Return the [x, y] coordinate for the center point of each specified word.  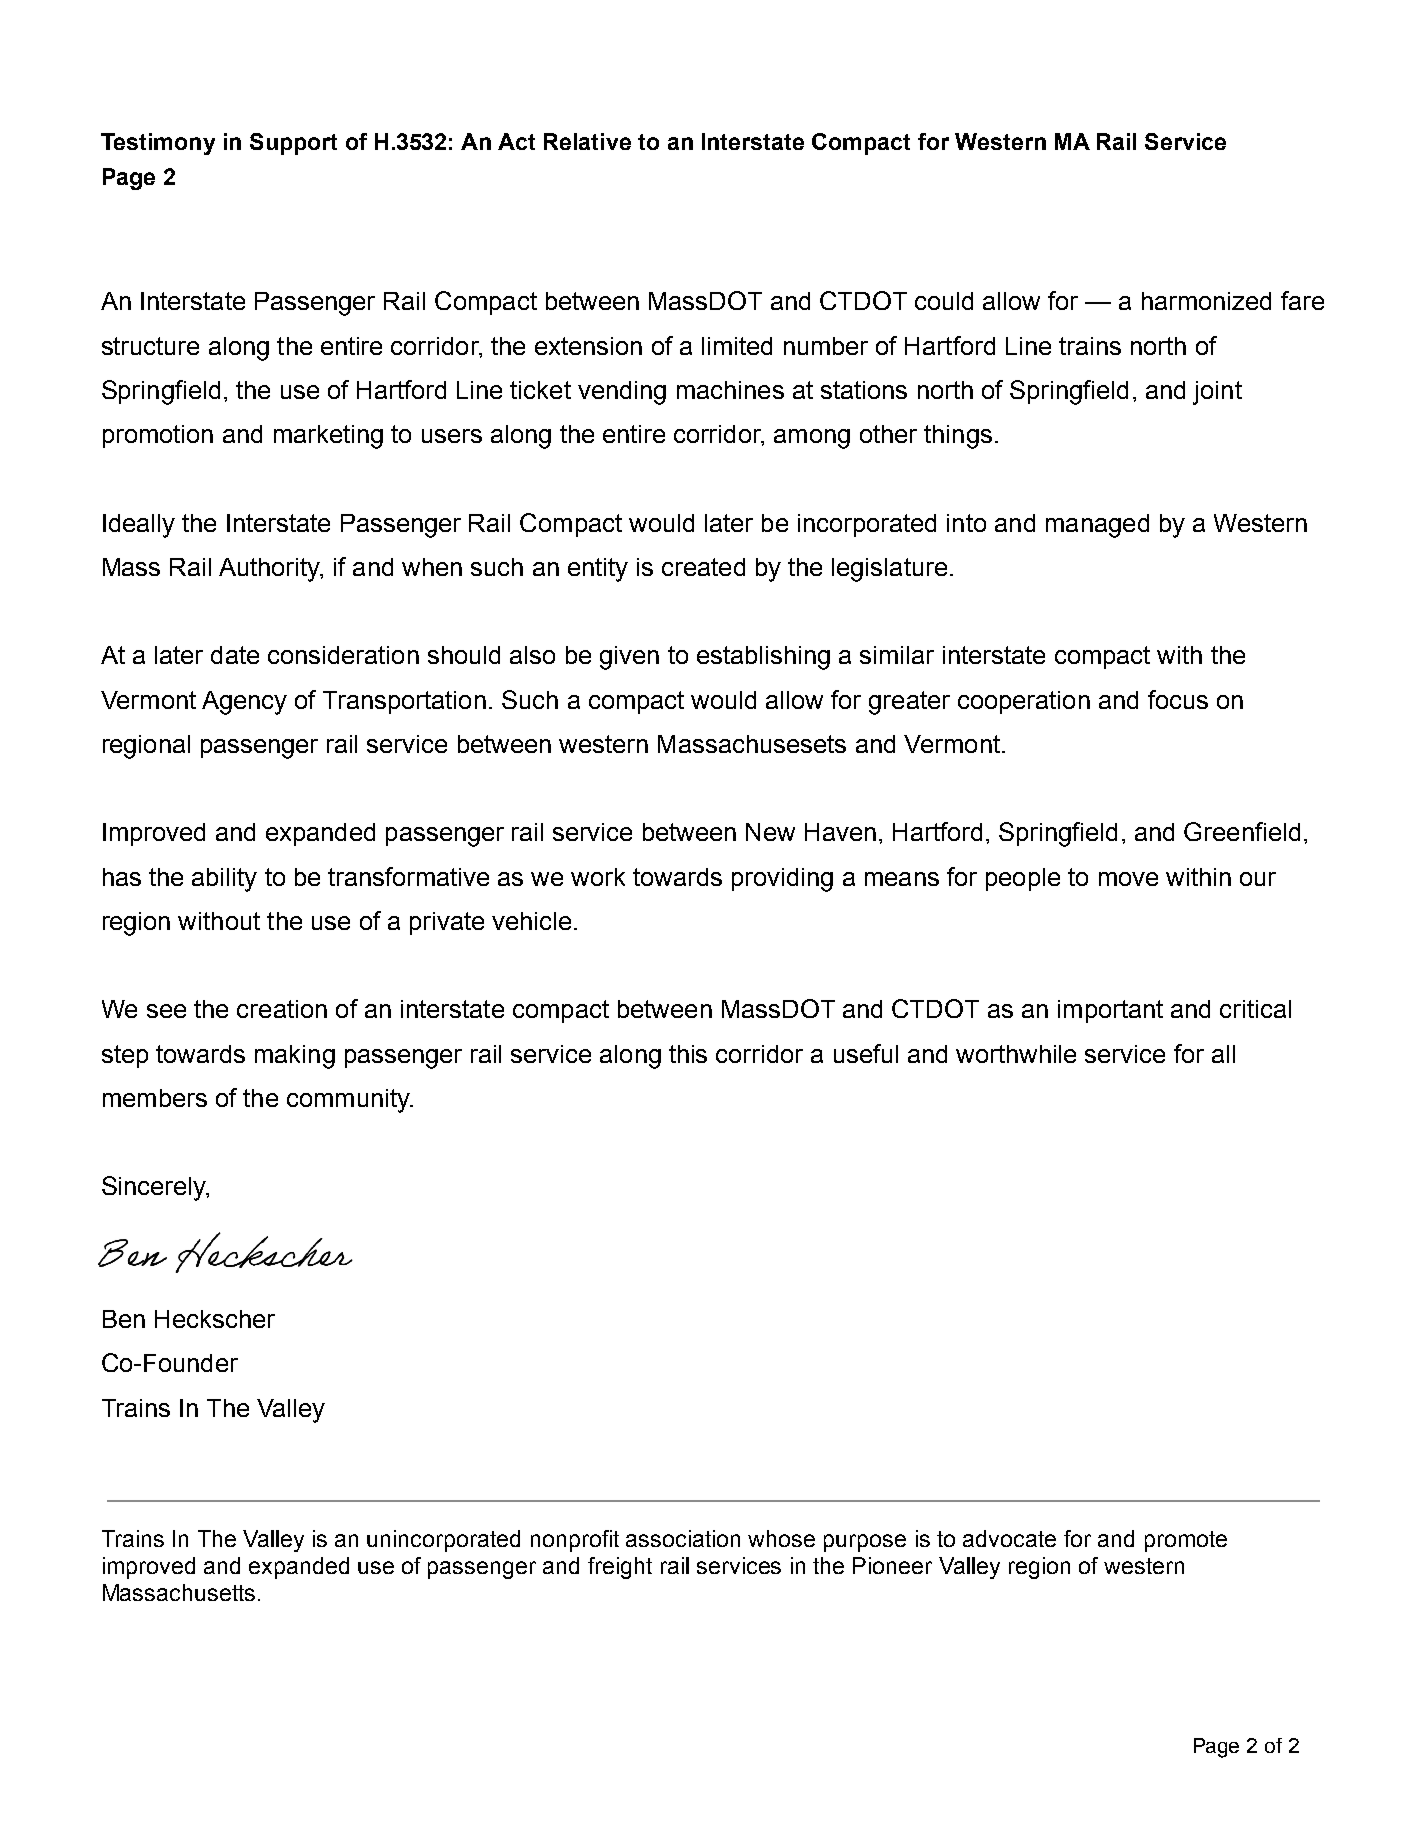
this [688, 1054]
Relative [587, 141]
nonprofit [575, 1541]
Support [293, 144]
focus [1178, 699]
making [295, 1057]
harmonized [1206, 301]
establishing [763, 658]
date [235, 655]
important [1110, 1011]
